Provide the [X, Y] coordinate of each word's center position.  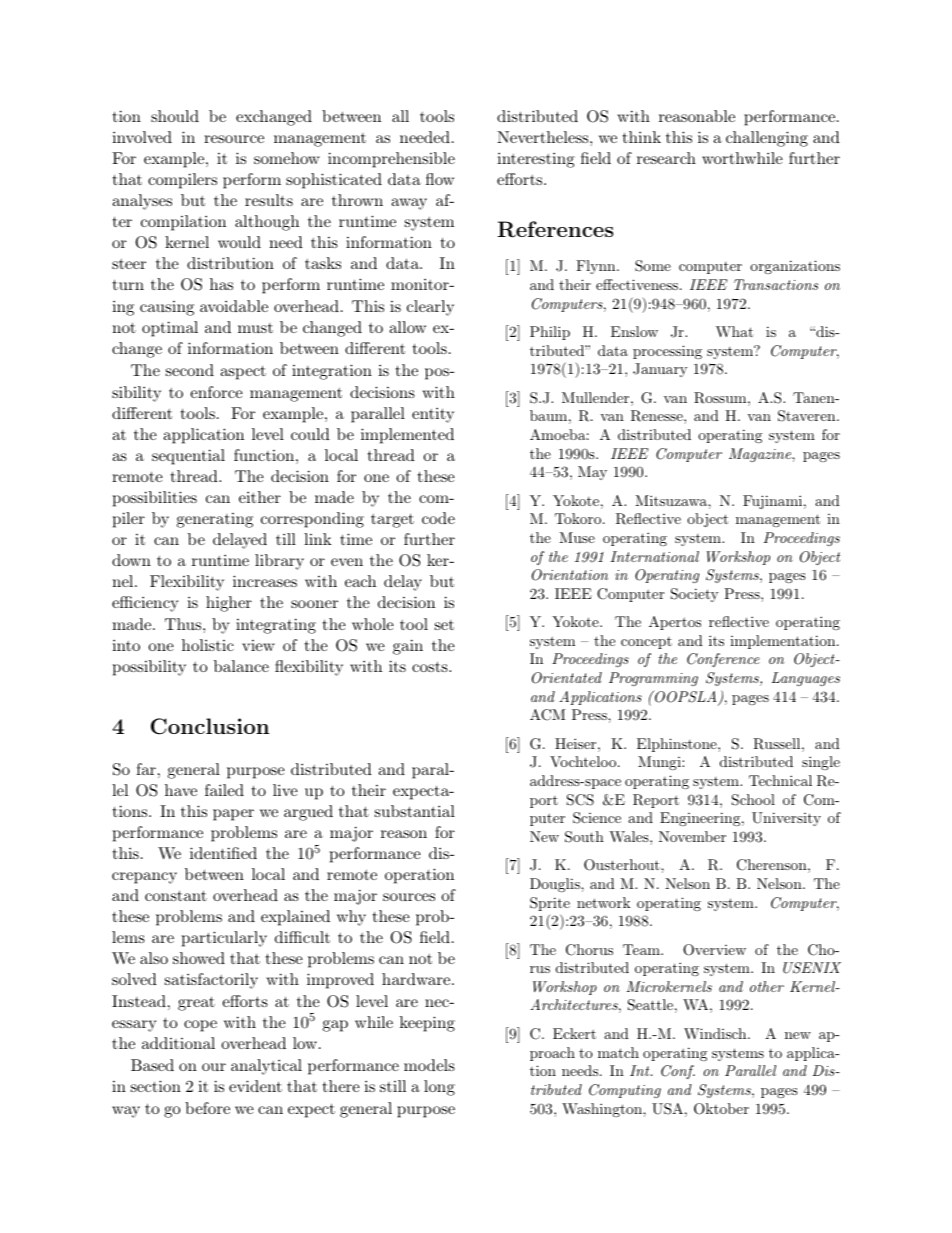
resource [234, 139]
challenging [767, 139]
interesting [536, 160]
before [207, 1108]
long [439, 1088]
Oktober [721, 1109]
